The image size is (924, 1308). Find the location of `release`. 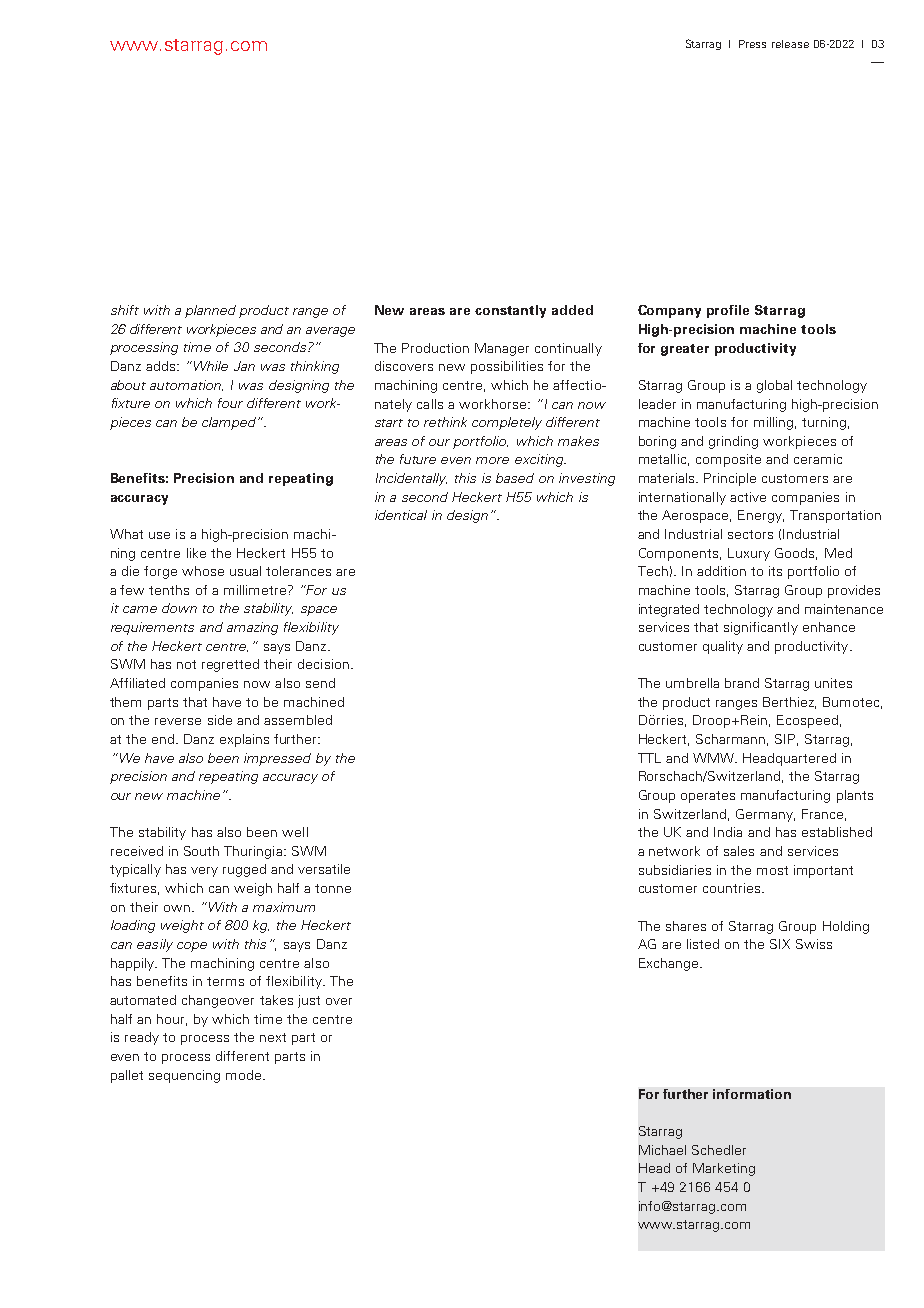

release is located at coordinates (790, 44).
